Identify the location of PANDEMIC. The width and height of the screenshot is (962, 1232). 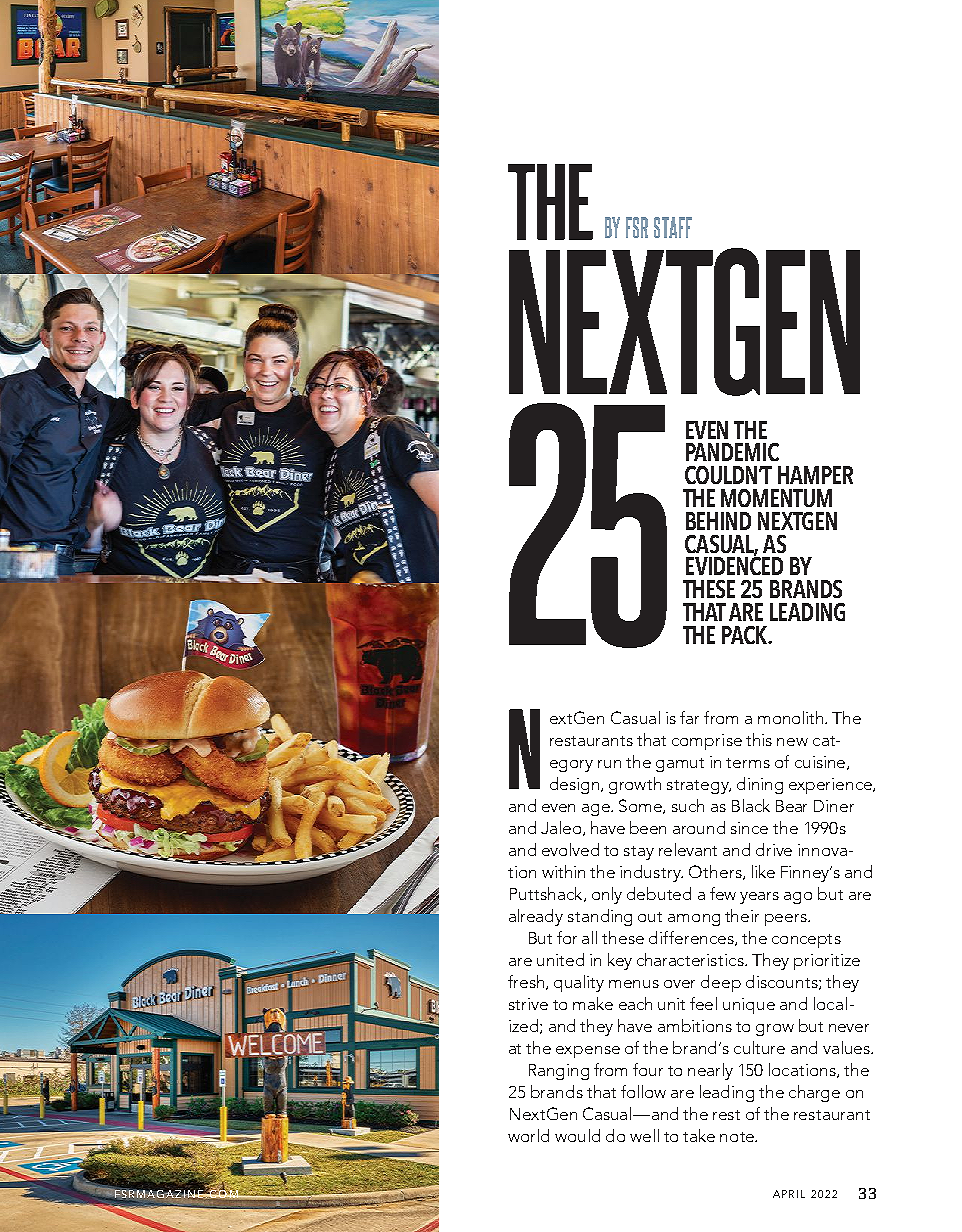
(732, 452).
